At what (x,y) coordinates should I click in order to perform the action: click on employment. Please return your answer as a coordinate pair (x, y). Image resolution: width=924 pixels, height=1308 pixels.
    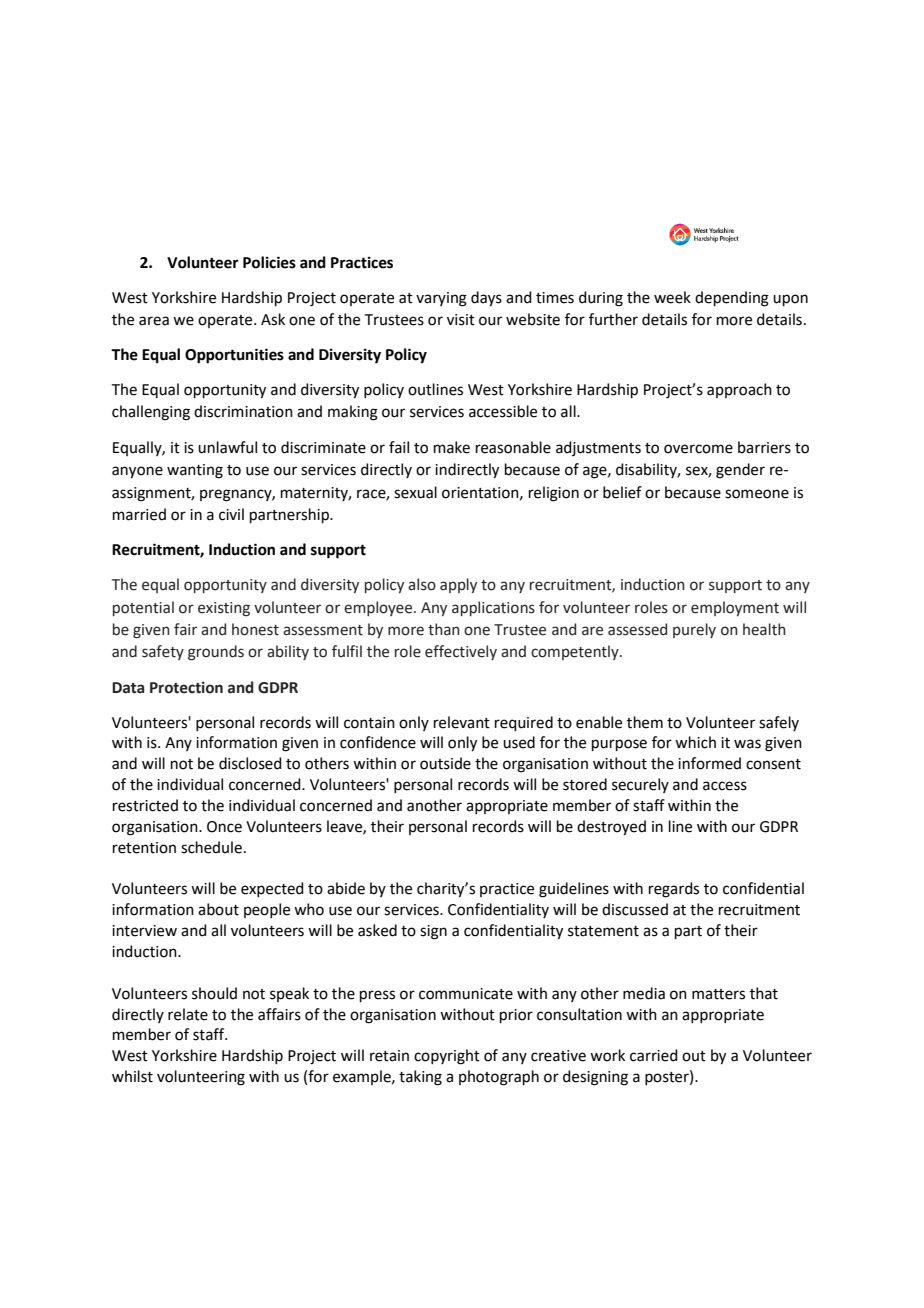
    Looking at the image, I should click on (735, 608).
